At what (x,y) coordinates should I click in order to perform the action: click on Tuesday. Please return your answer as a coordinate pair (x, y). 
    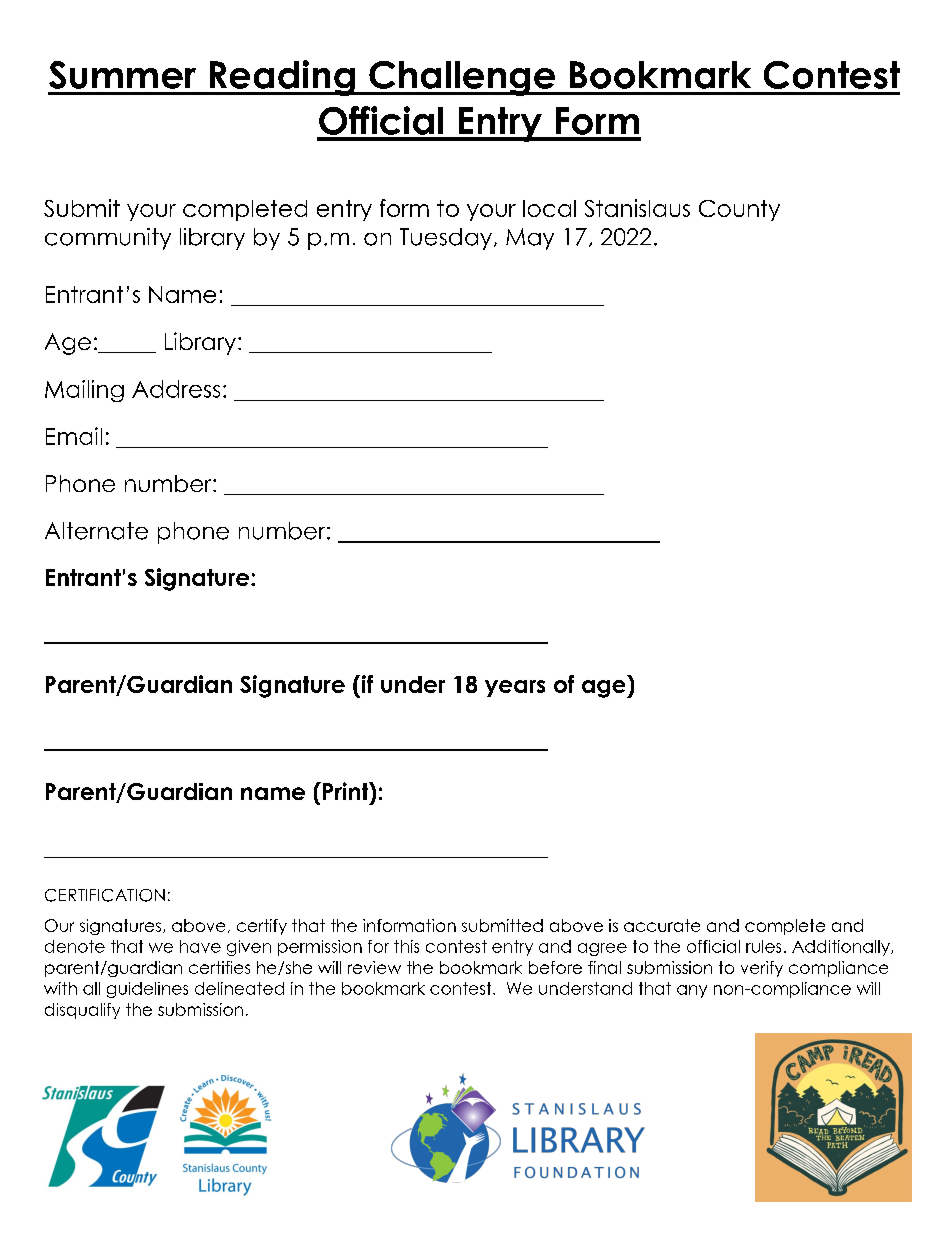
    Looking at the image, I should click on (446, 239).
